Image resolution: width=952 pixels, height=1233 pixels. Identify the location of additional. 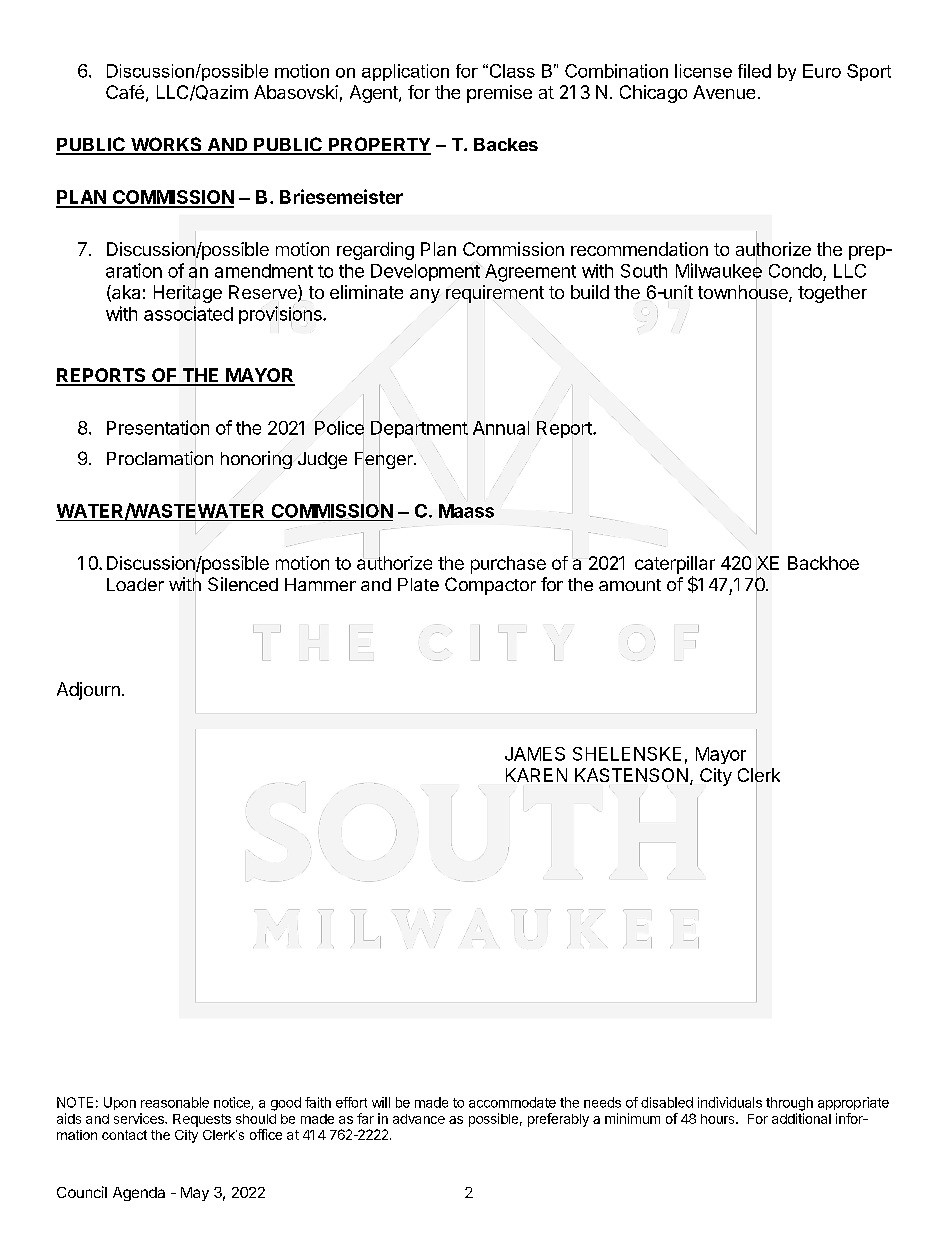
(801, 1118).
